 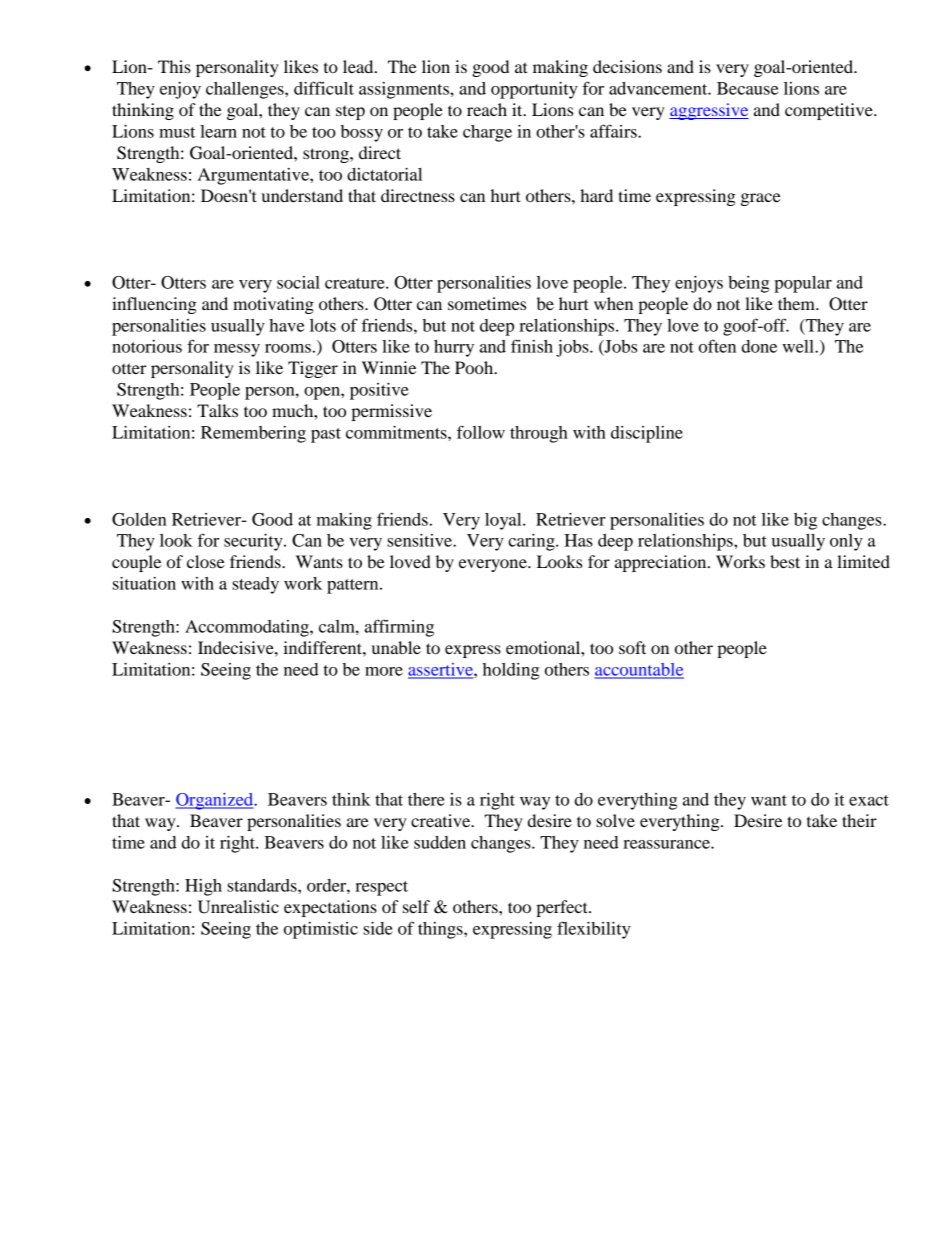 What do you see at coordinates (563, 908) in the screenshot?
I see `perfect` at bounding box center [563, 908].
